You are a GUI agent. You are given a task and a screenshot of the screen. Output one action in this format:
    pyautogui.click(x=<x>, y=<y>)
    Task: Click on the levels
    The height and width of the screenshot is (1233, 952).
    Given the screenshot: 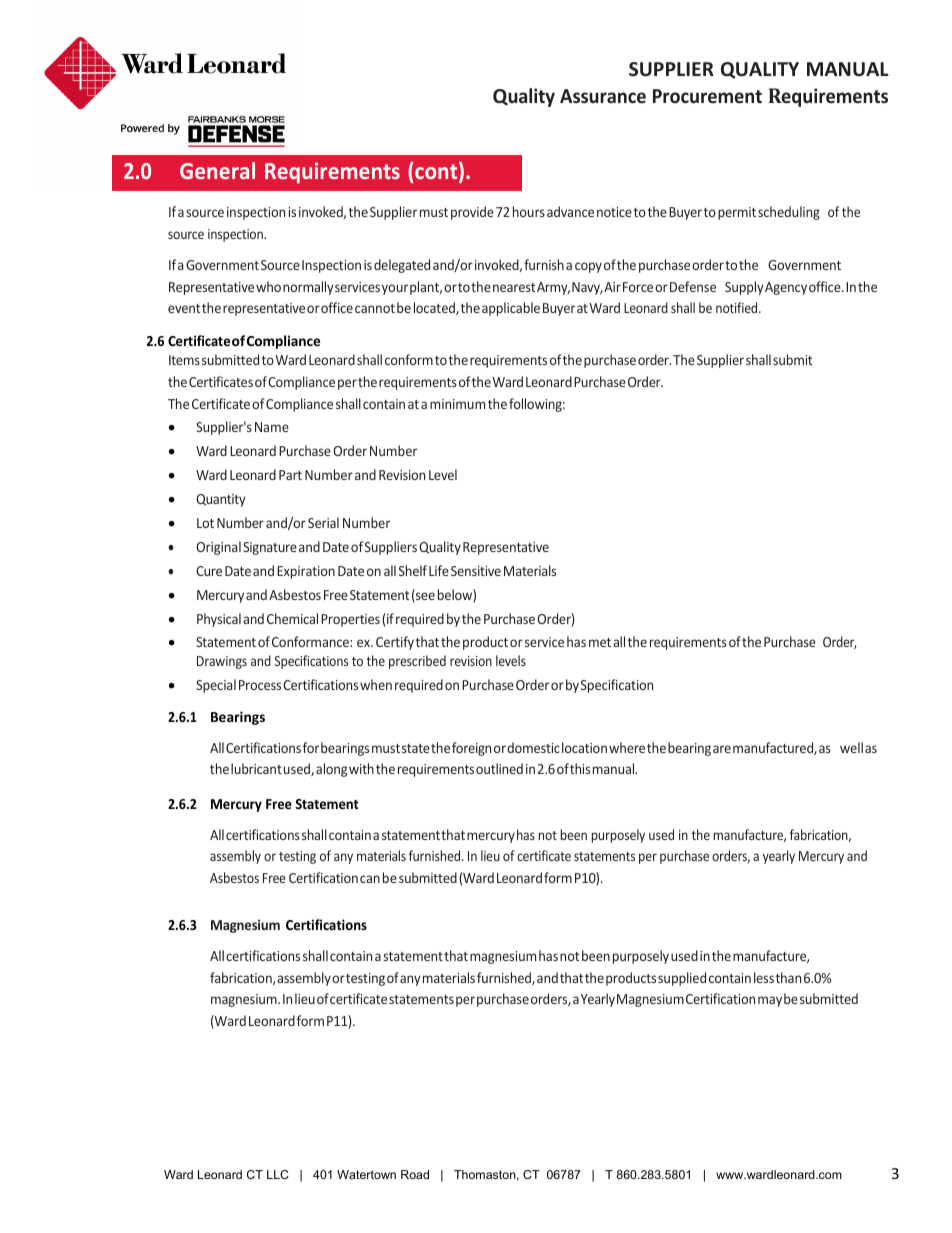 What is the action you would take?
    pyautogui.click(x=511, y=660)
